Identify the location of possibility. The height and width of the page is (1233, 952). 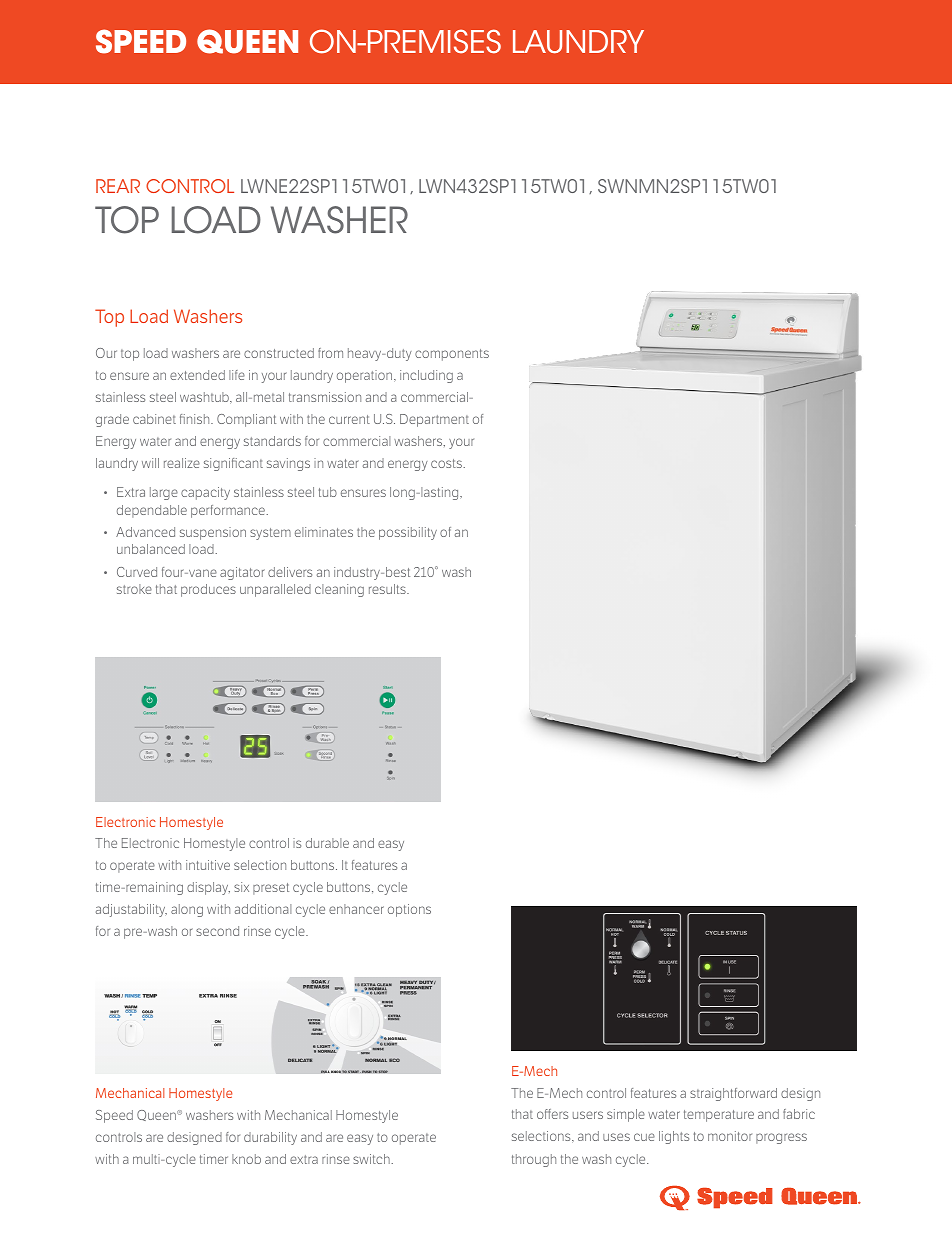
(408, 533).
